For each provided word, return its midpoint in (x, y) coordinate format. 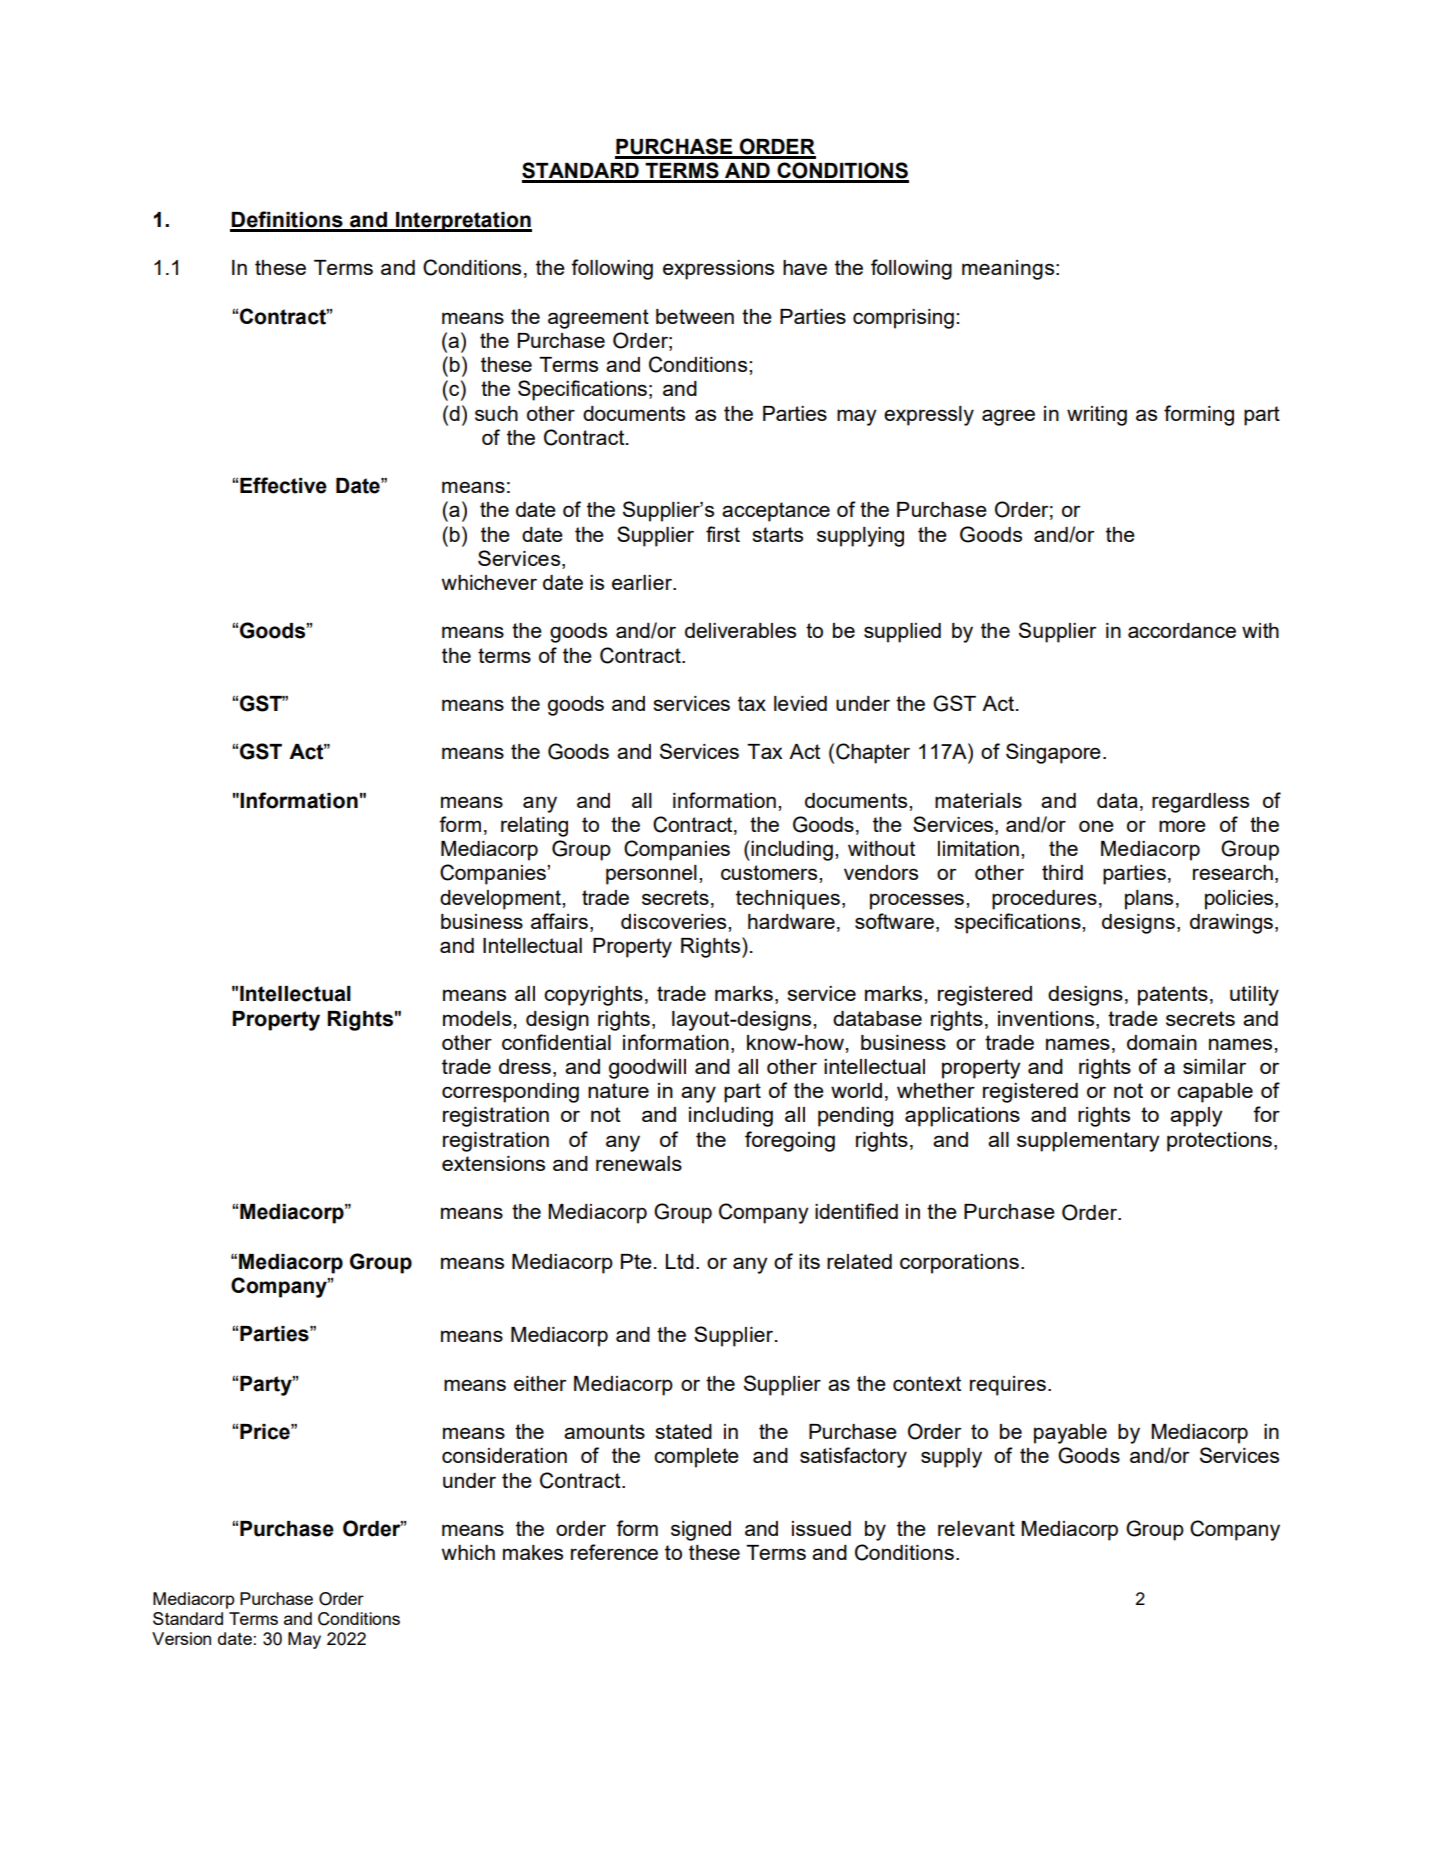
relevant (976, 1528)
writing (1097, 416)
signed (701, 1531)
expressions (718, 270)
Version (181, 1638)
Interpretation (463, 222)
